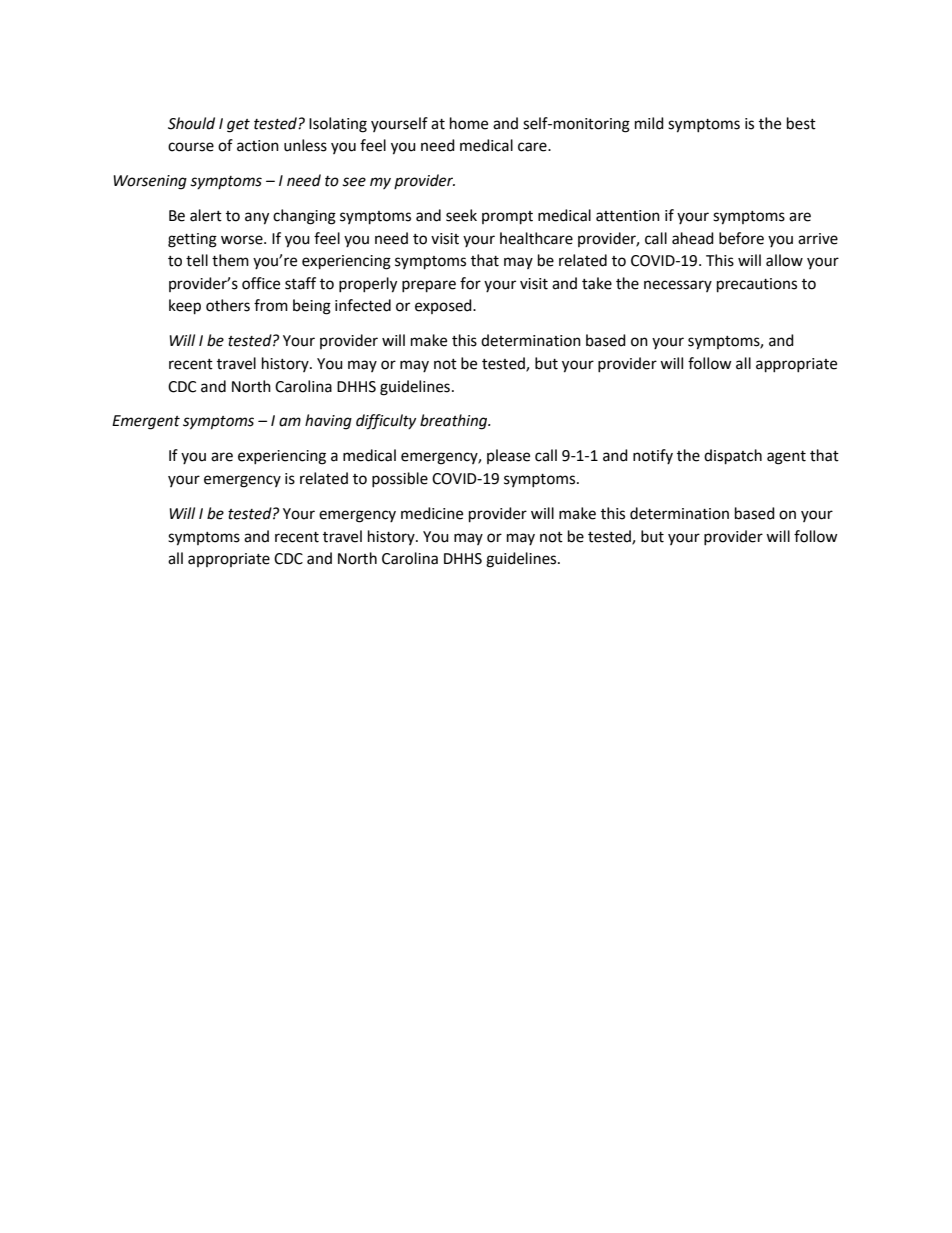 The image size is (952, 1233). Describe the element at coordinates (801, 123) in the screenshot. I see `best` at that location.
